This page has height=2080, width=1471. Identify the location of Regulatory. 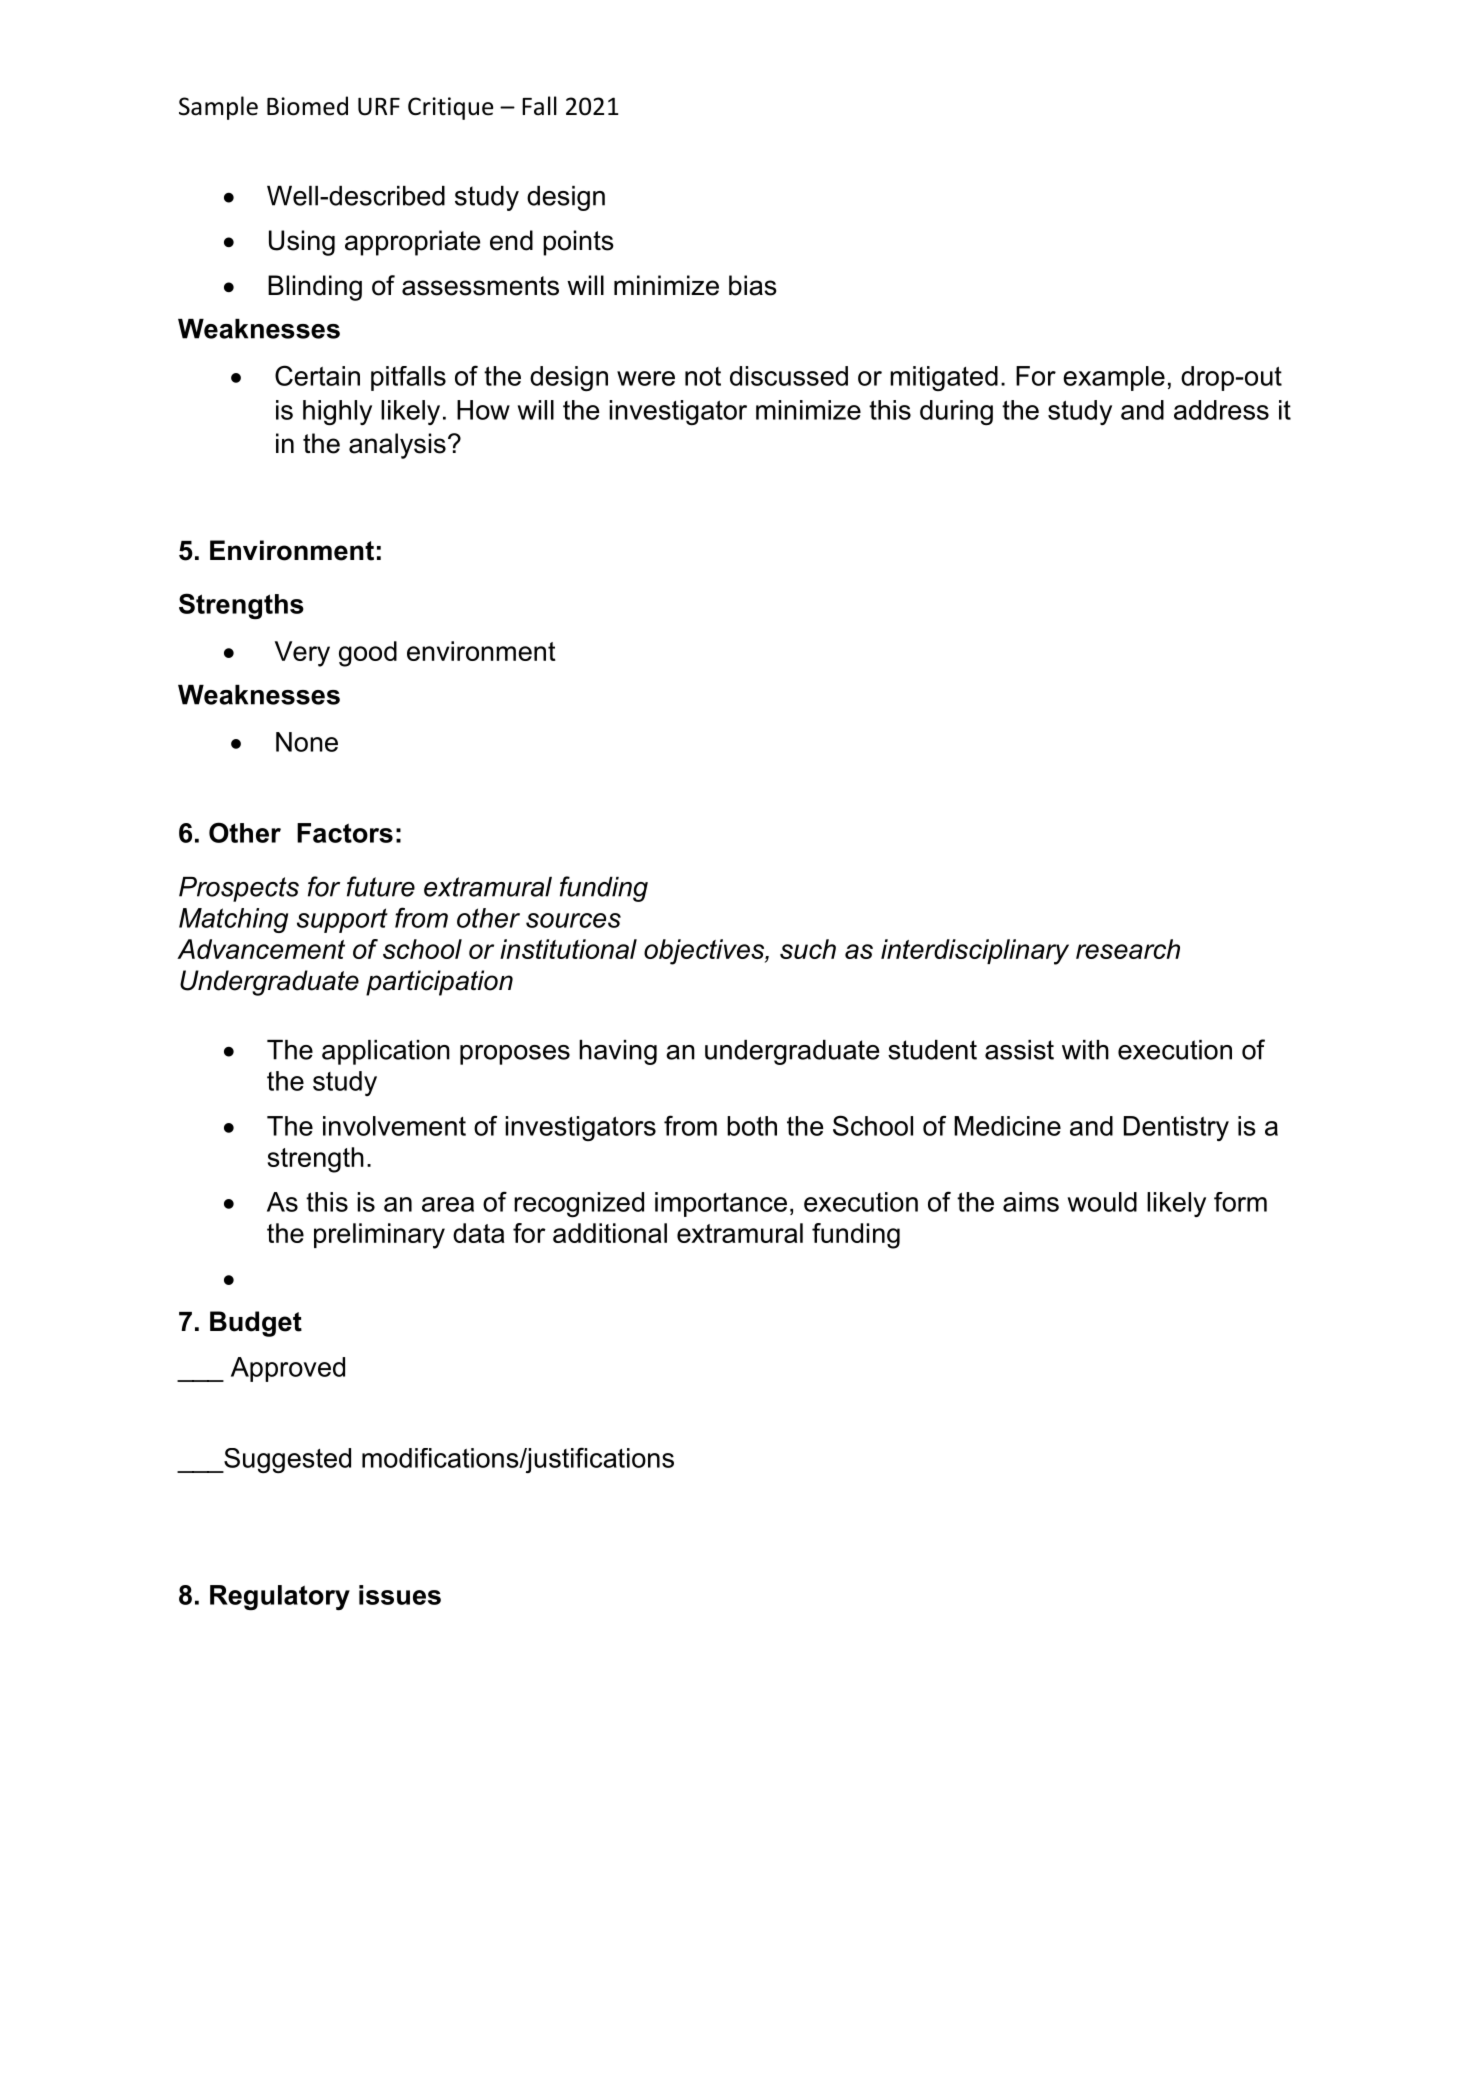
(280, 1597).
